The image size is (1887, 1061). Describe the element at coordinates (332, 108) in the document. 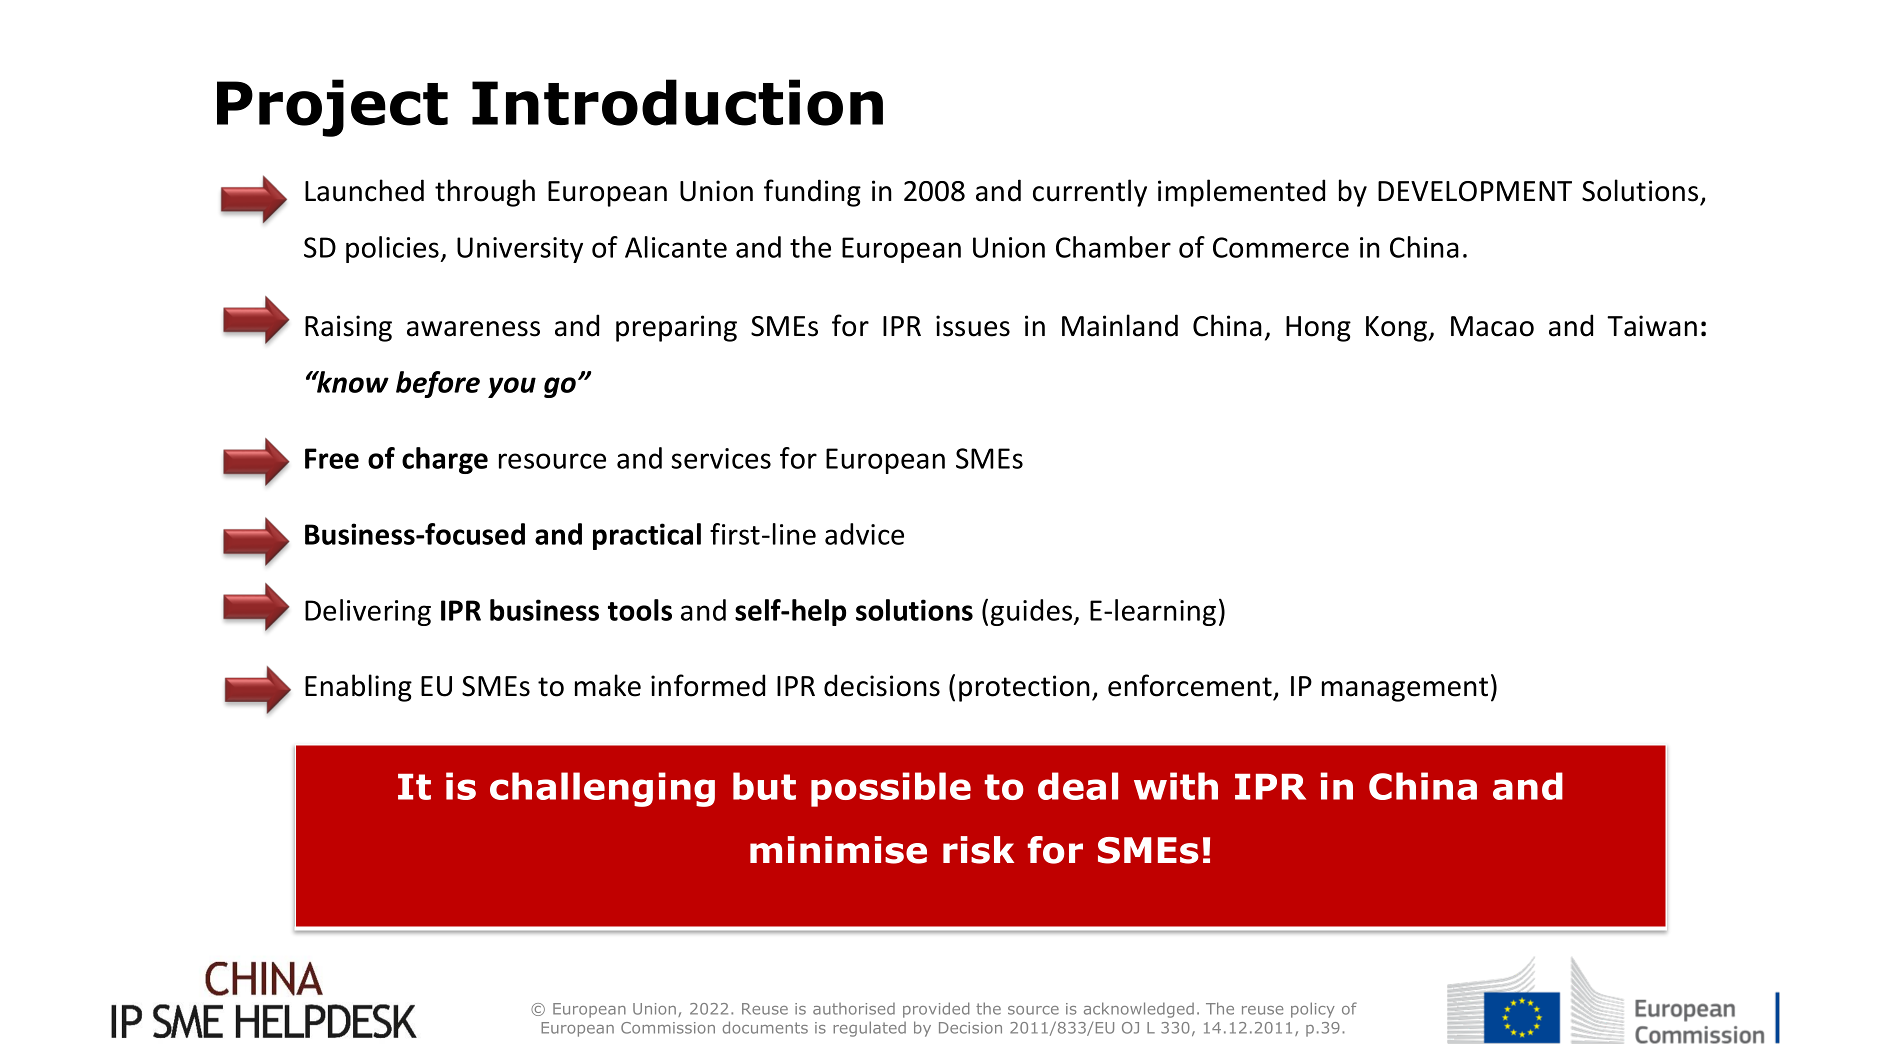

I see `Project` at that location.
